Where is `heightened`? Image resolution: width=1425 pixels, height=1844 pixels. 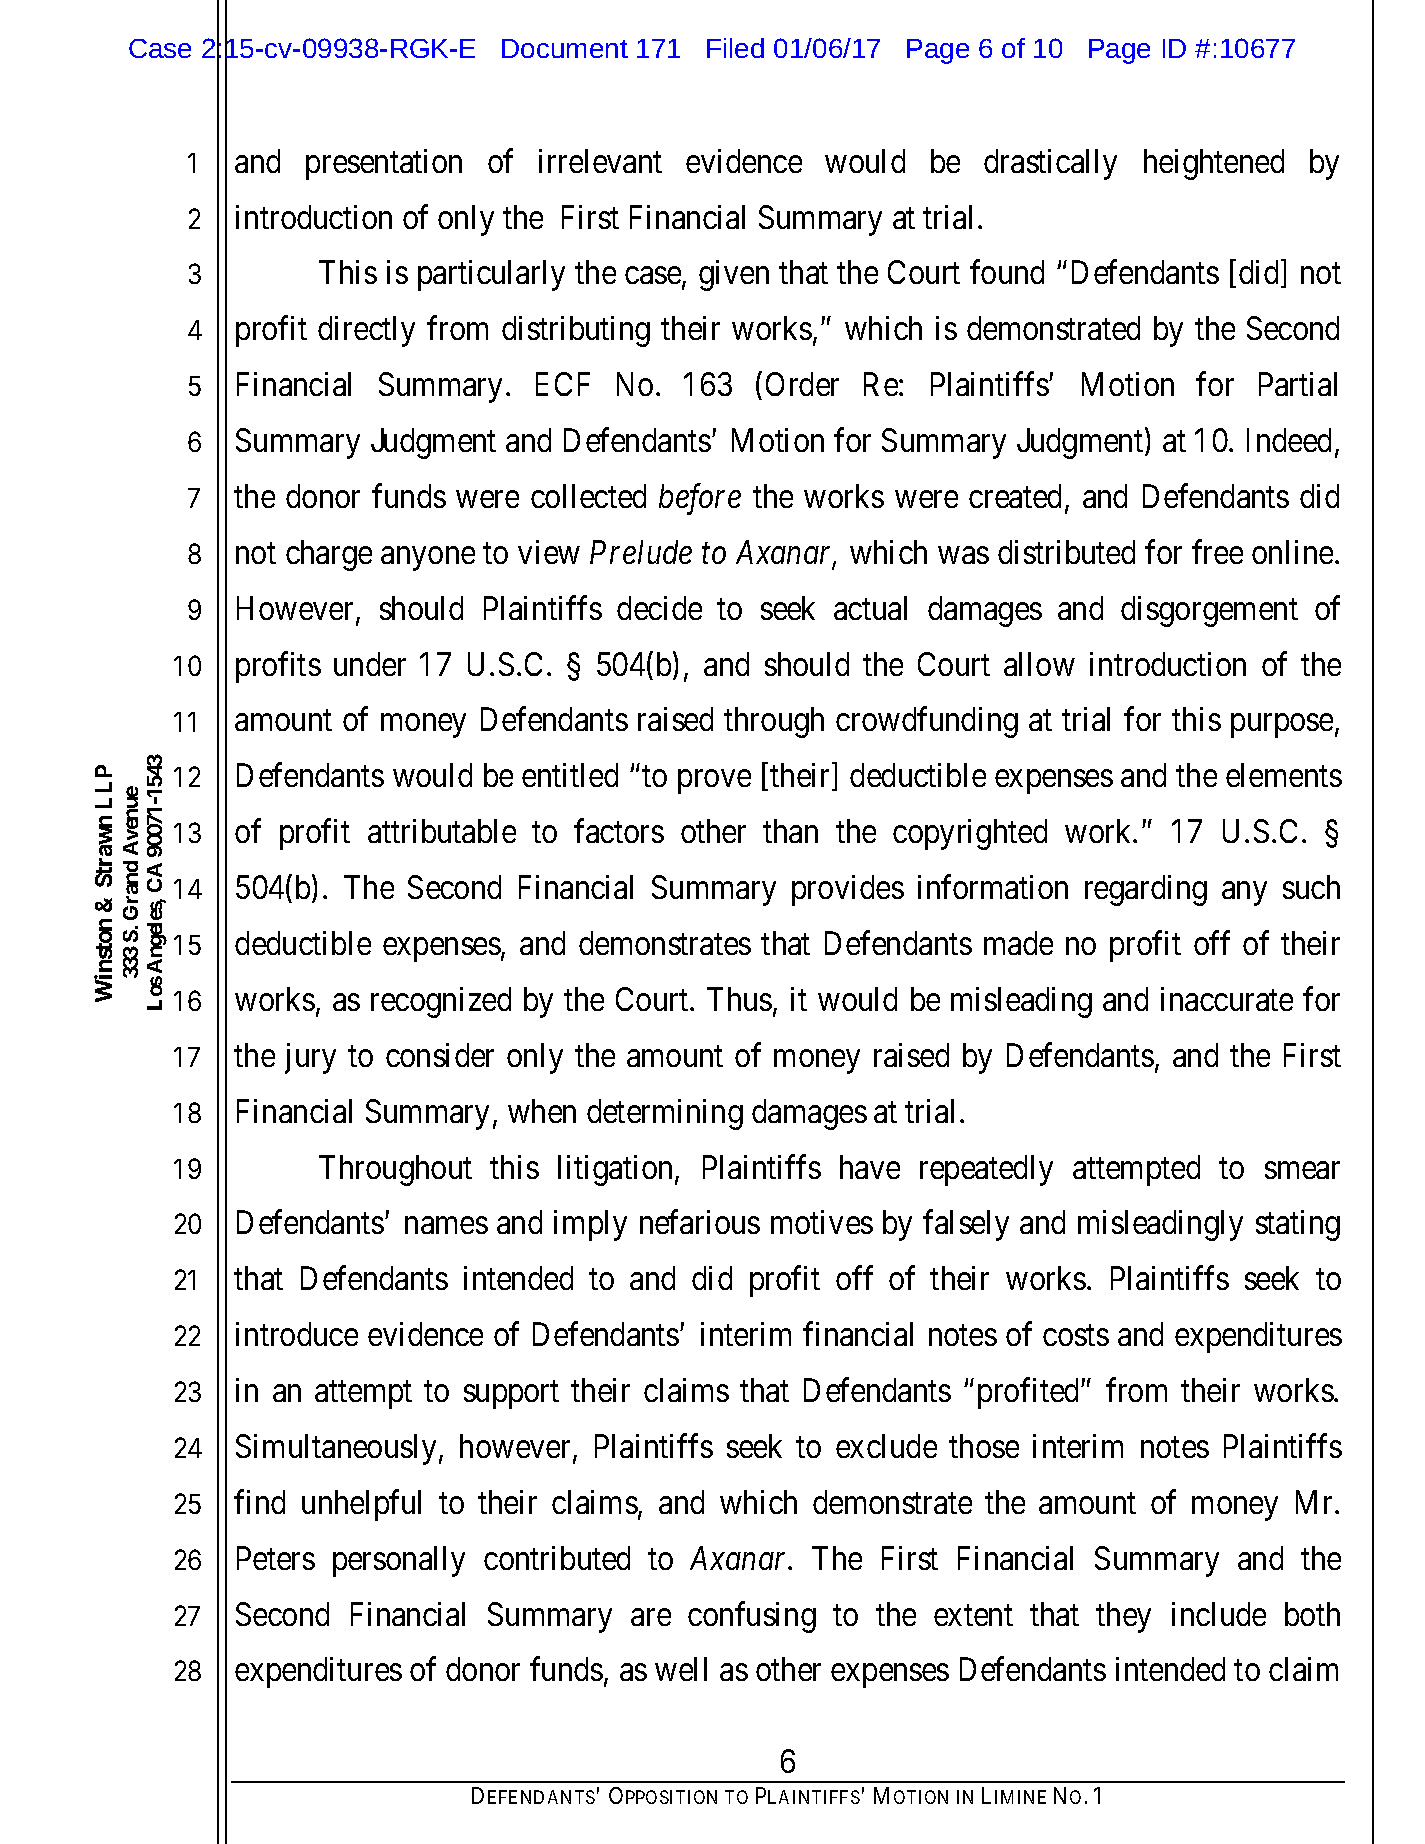 heightened is located at coordinates (1214, 164).
